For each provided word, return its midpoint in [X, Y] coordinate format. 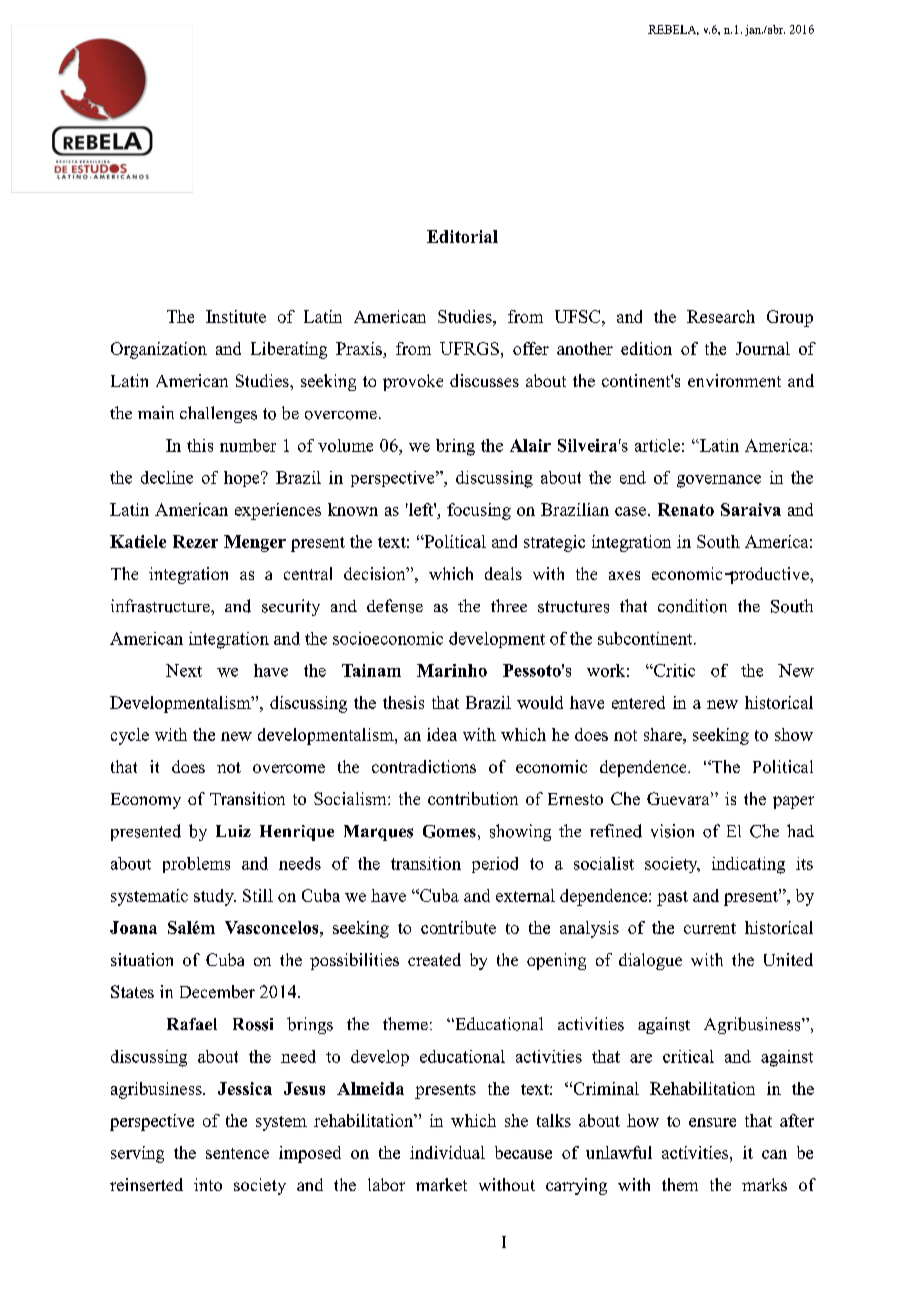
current [710, 928]
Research [721, 316]
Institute [236, 316]
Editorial [462, 236]
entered [638, 702]
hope [243, 479]
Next [184, 670]
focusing [479, 511]
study [215, 897]
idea [442, 734]
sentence [237, 1153]
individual [447, 1152]
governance [719, 481]
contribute [458, 927]
